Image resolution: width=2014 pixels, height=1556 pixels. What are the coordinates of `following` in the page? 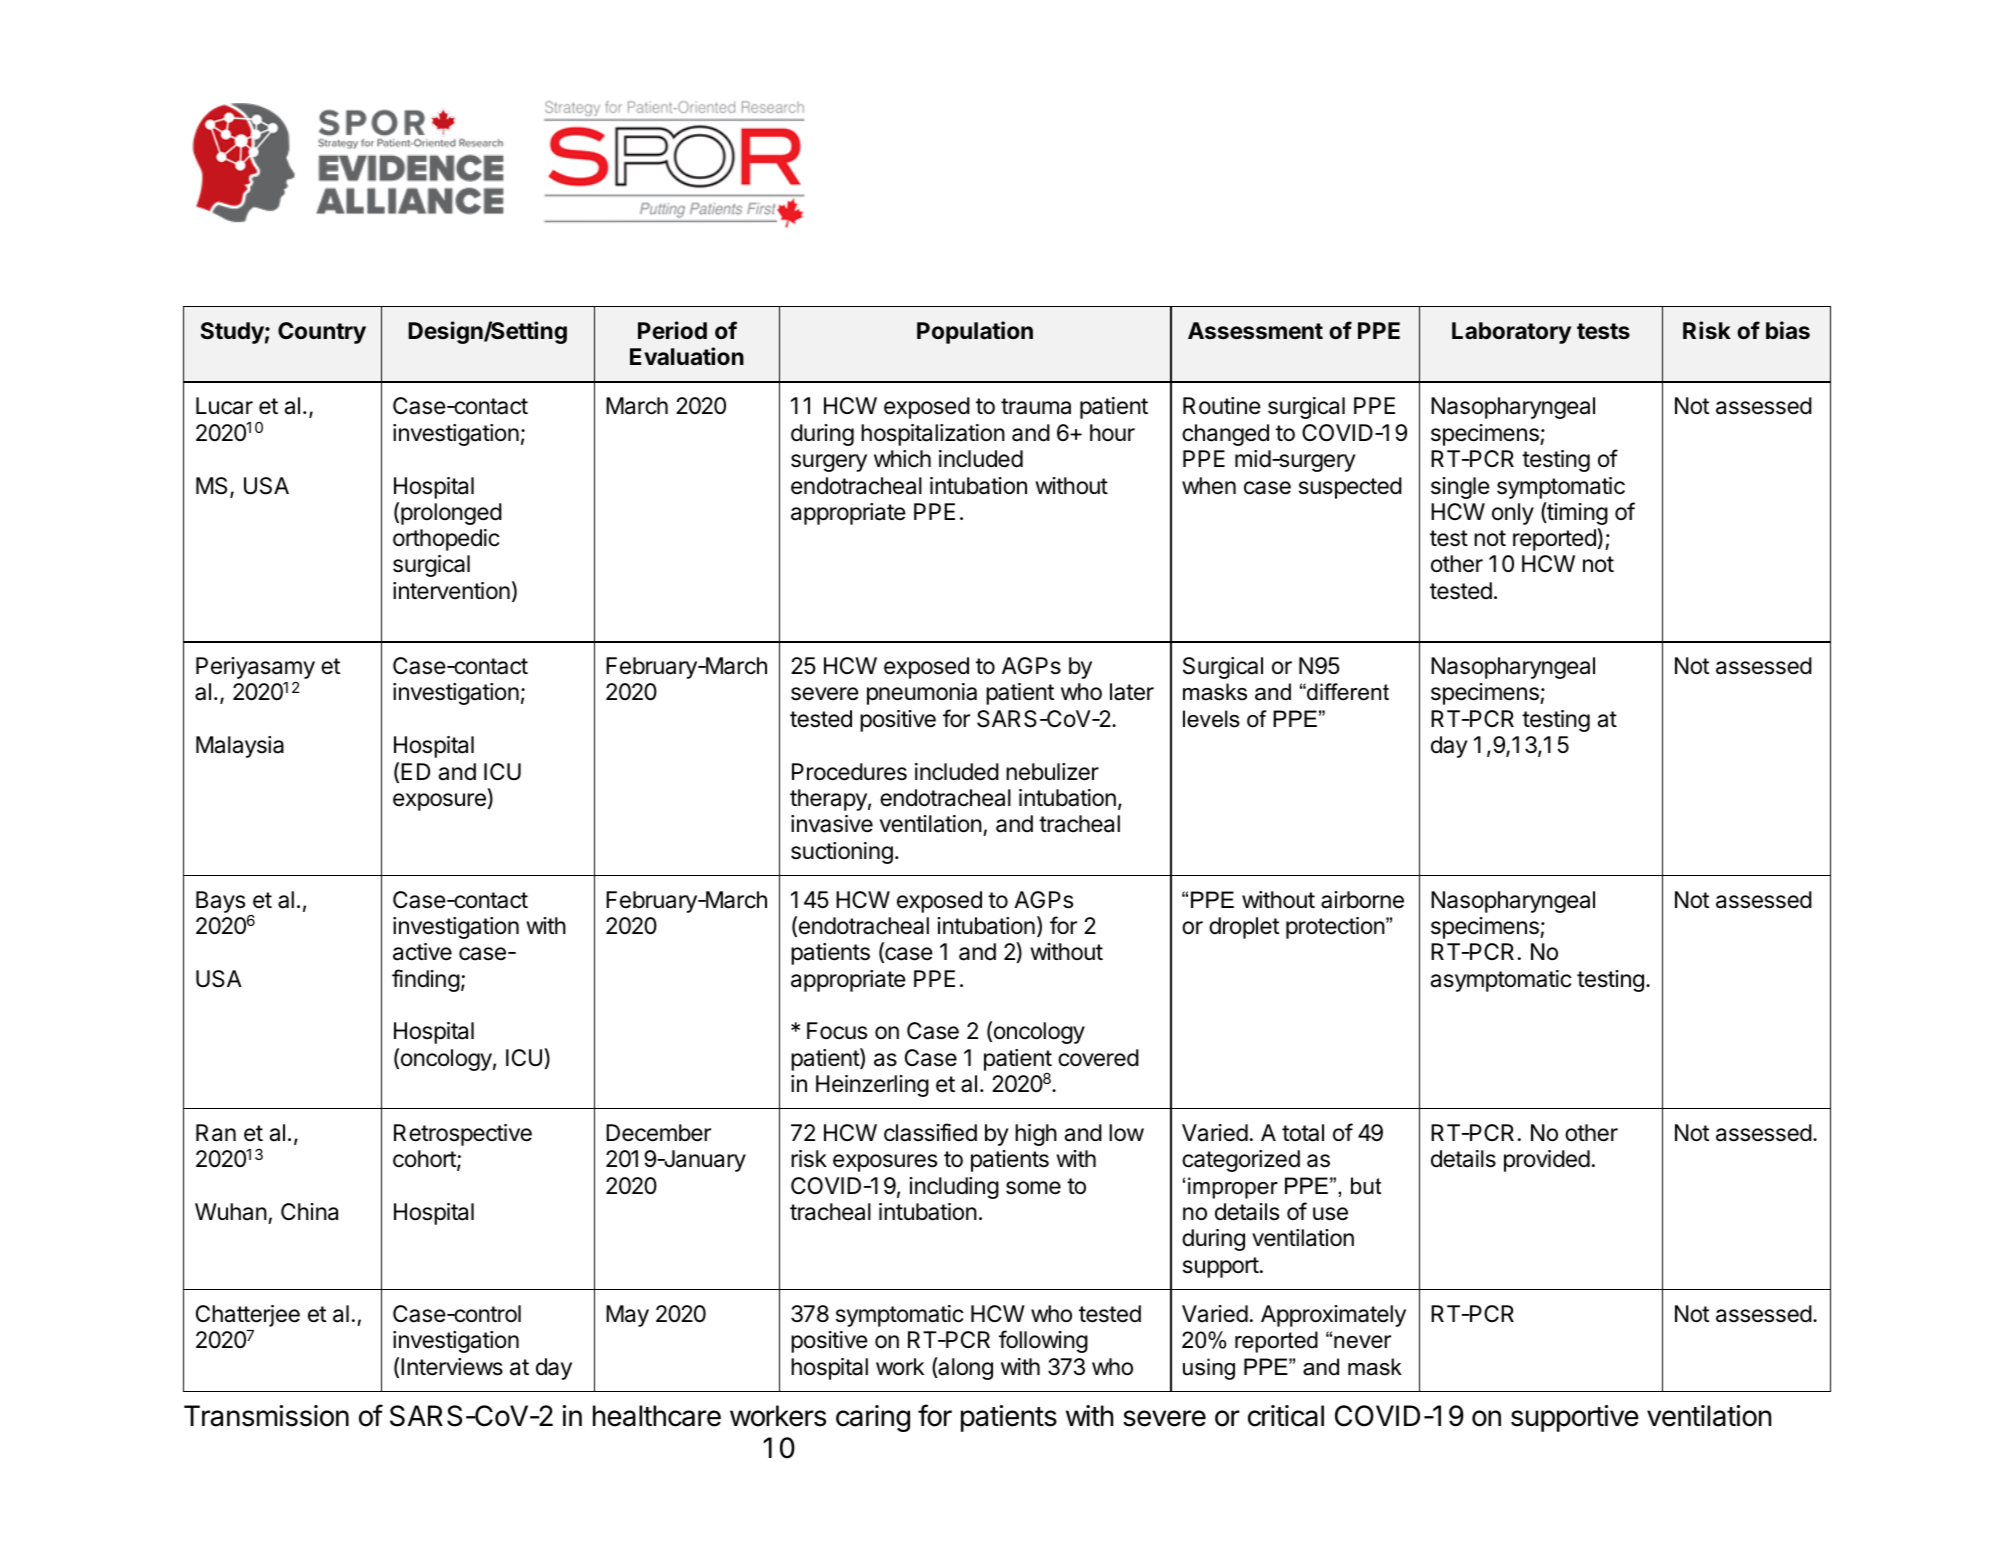 It's located at (1043, 1341).
